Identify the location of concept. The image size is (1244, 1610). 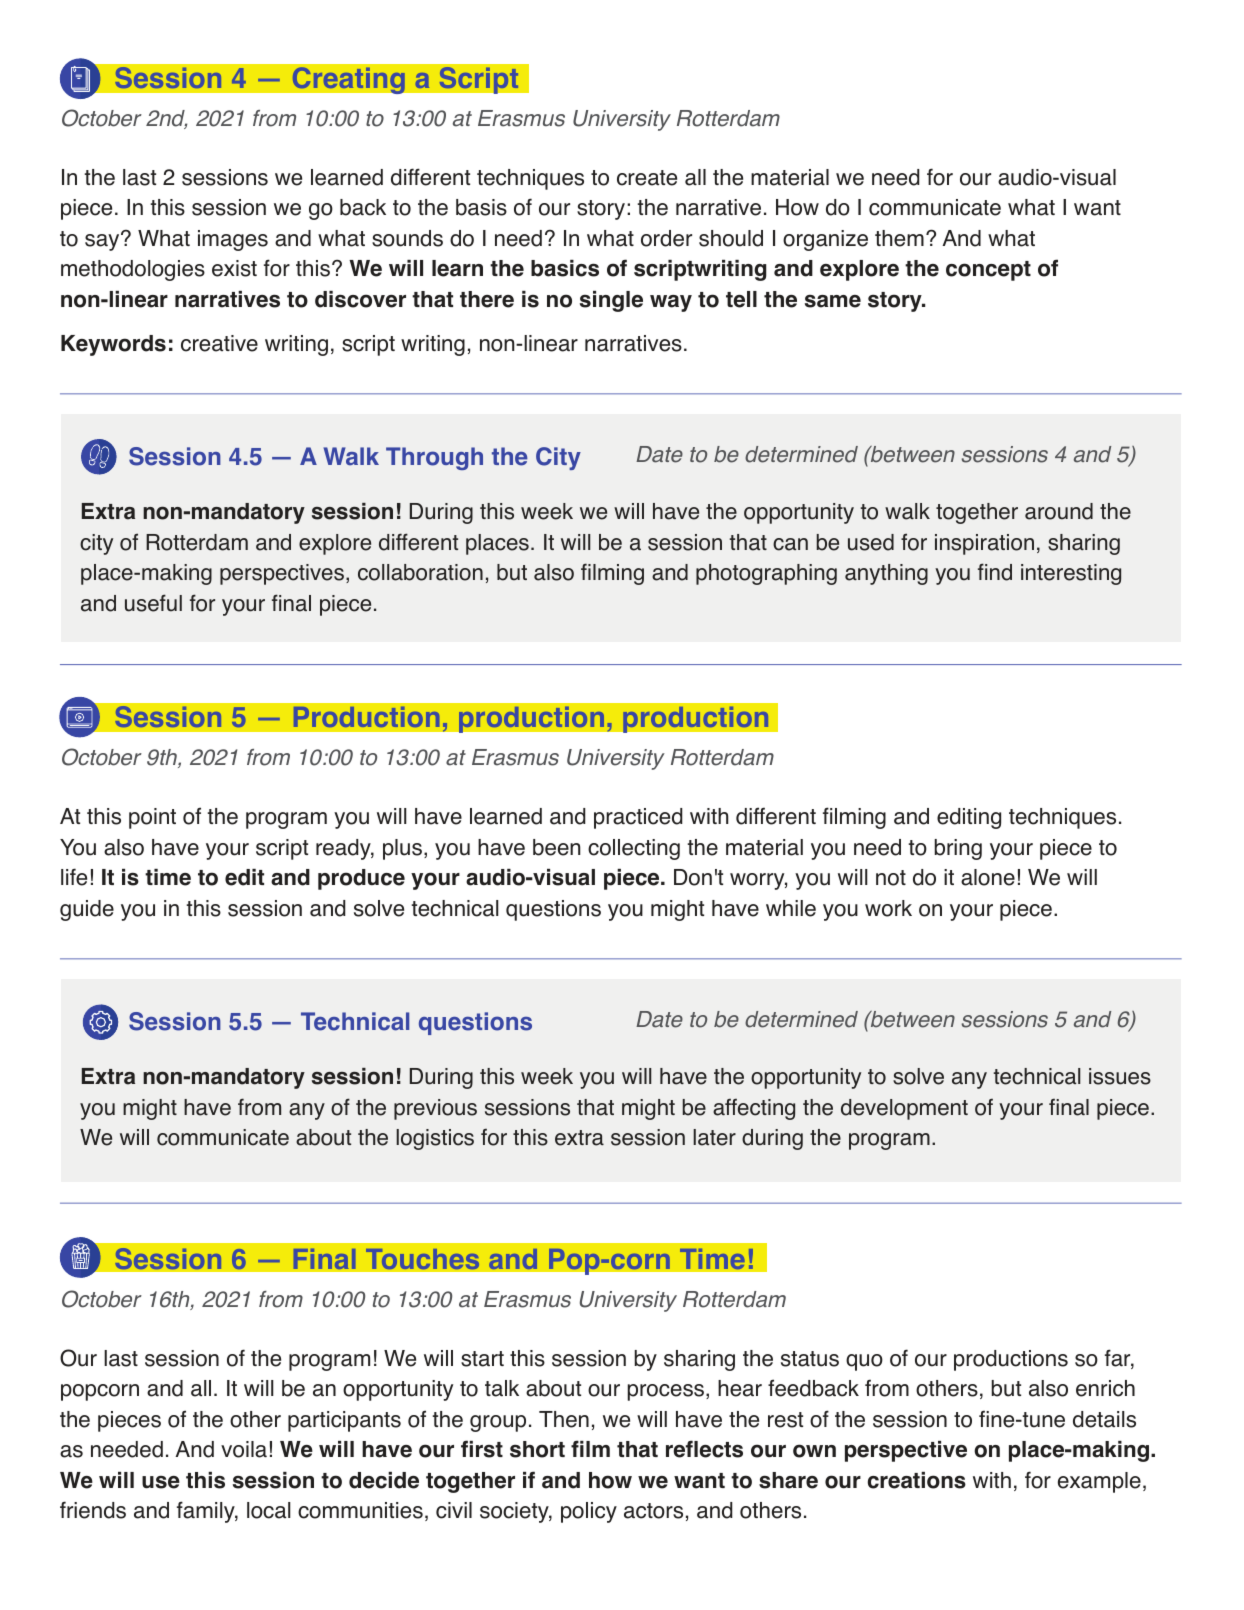
(988, 271).
